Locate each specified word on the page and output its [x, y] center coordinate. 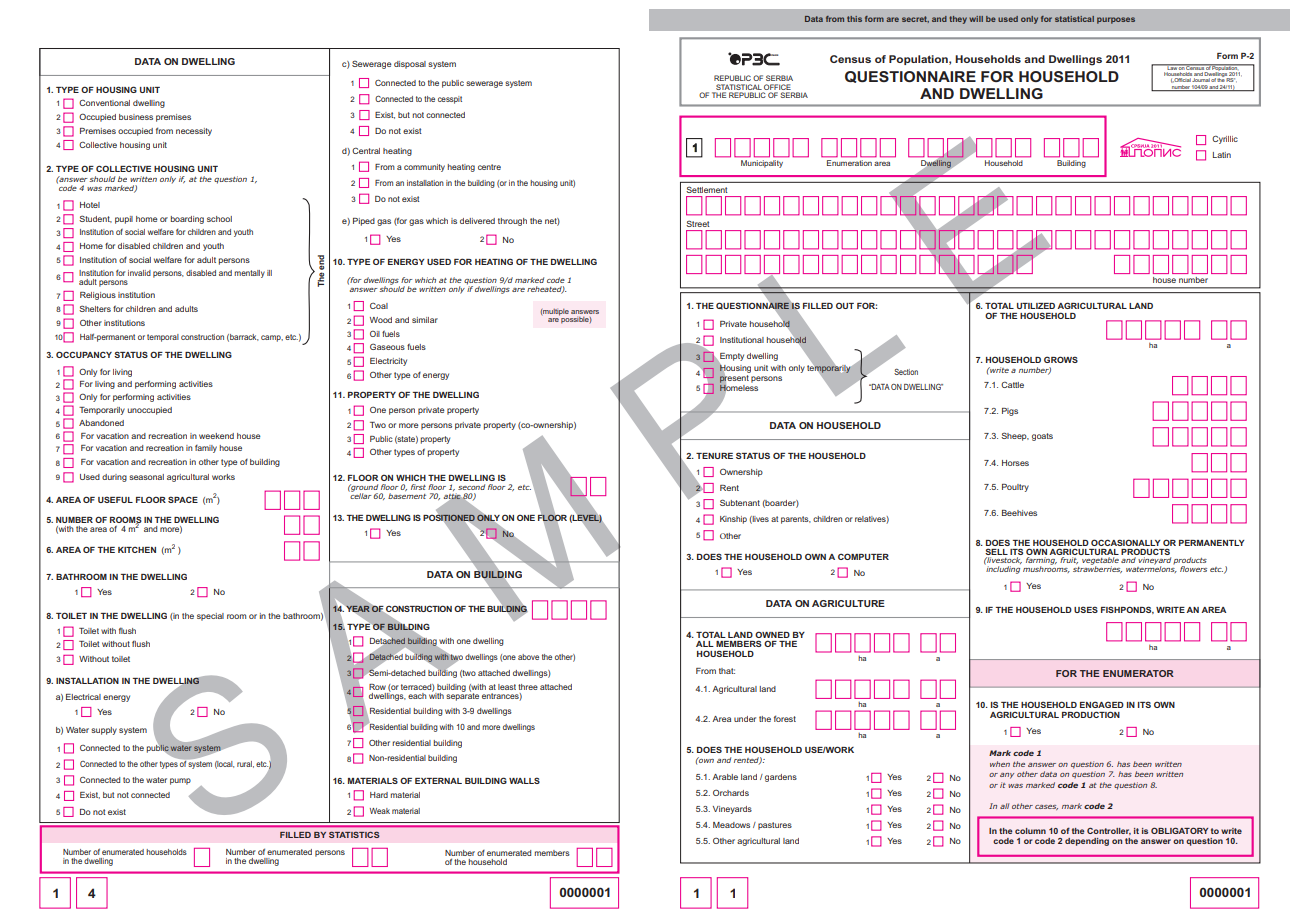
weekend [216, 436]
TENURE [714, 456]
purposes [1116, 20]
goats [1042, 437]
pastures [775, 826]
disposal [410, 65]
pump [180, 781]
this [854, 19]
